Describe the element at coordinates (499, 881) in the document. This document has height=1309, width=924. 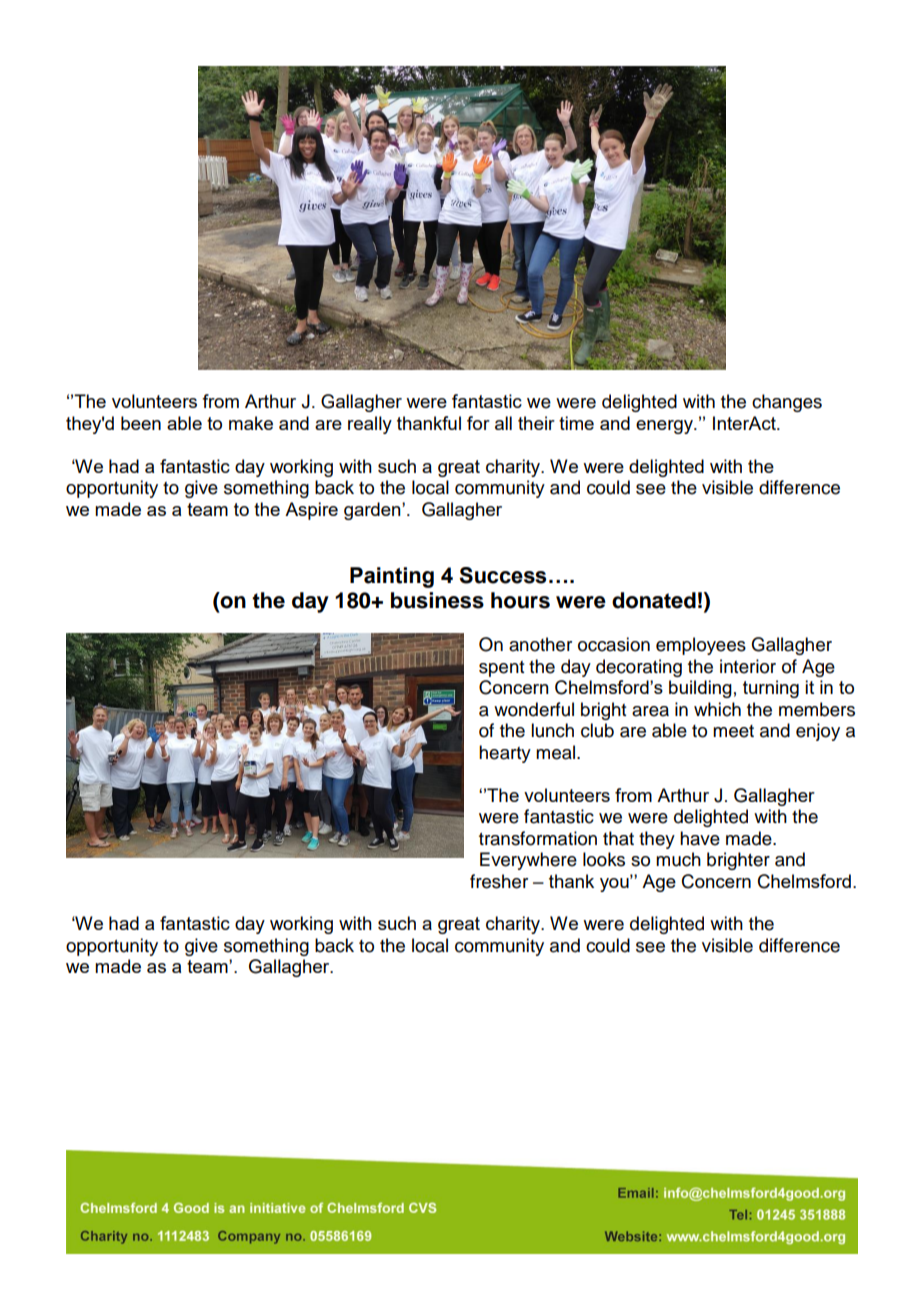
I see `fresher` at that location.
